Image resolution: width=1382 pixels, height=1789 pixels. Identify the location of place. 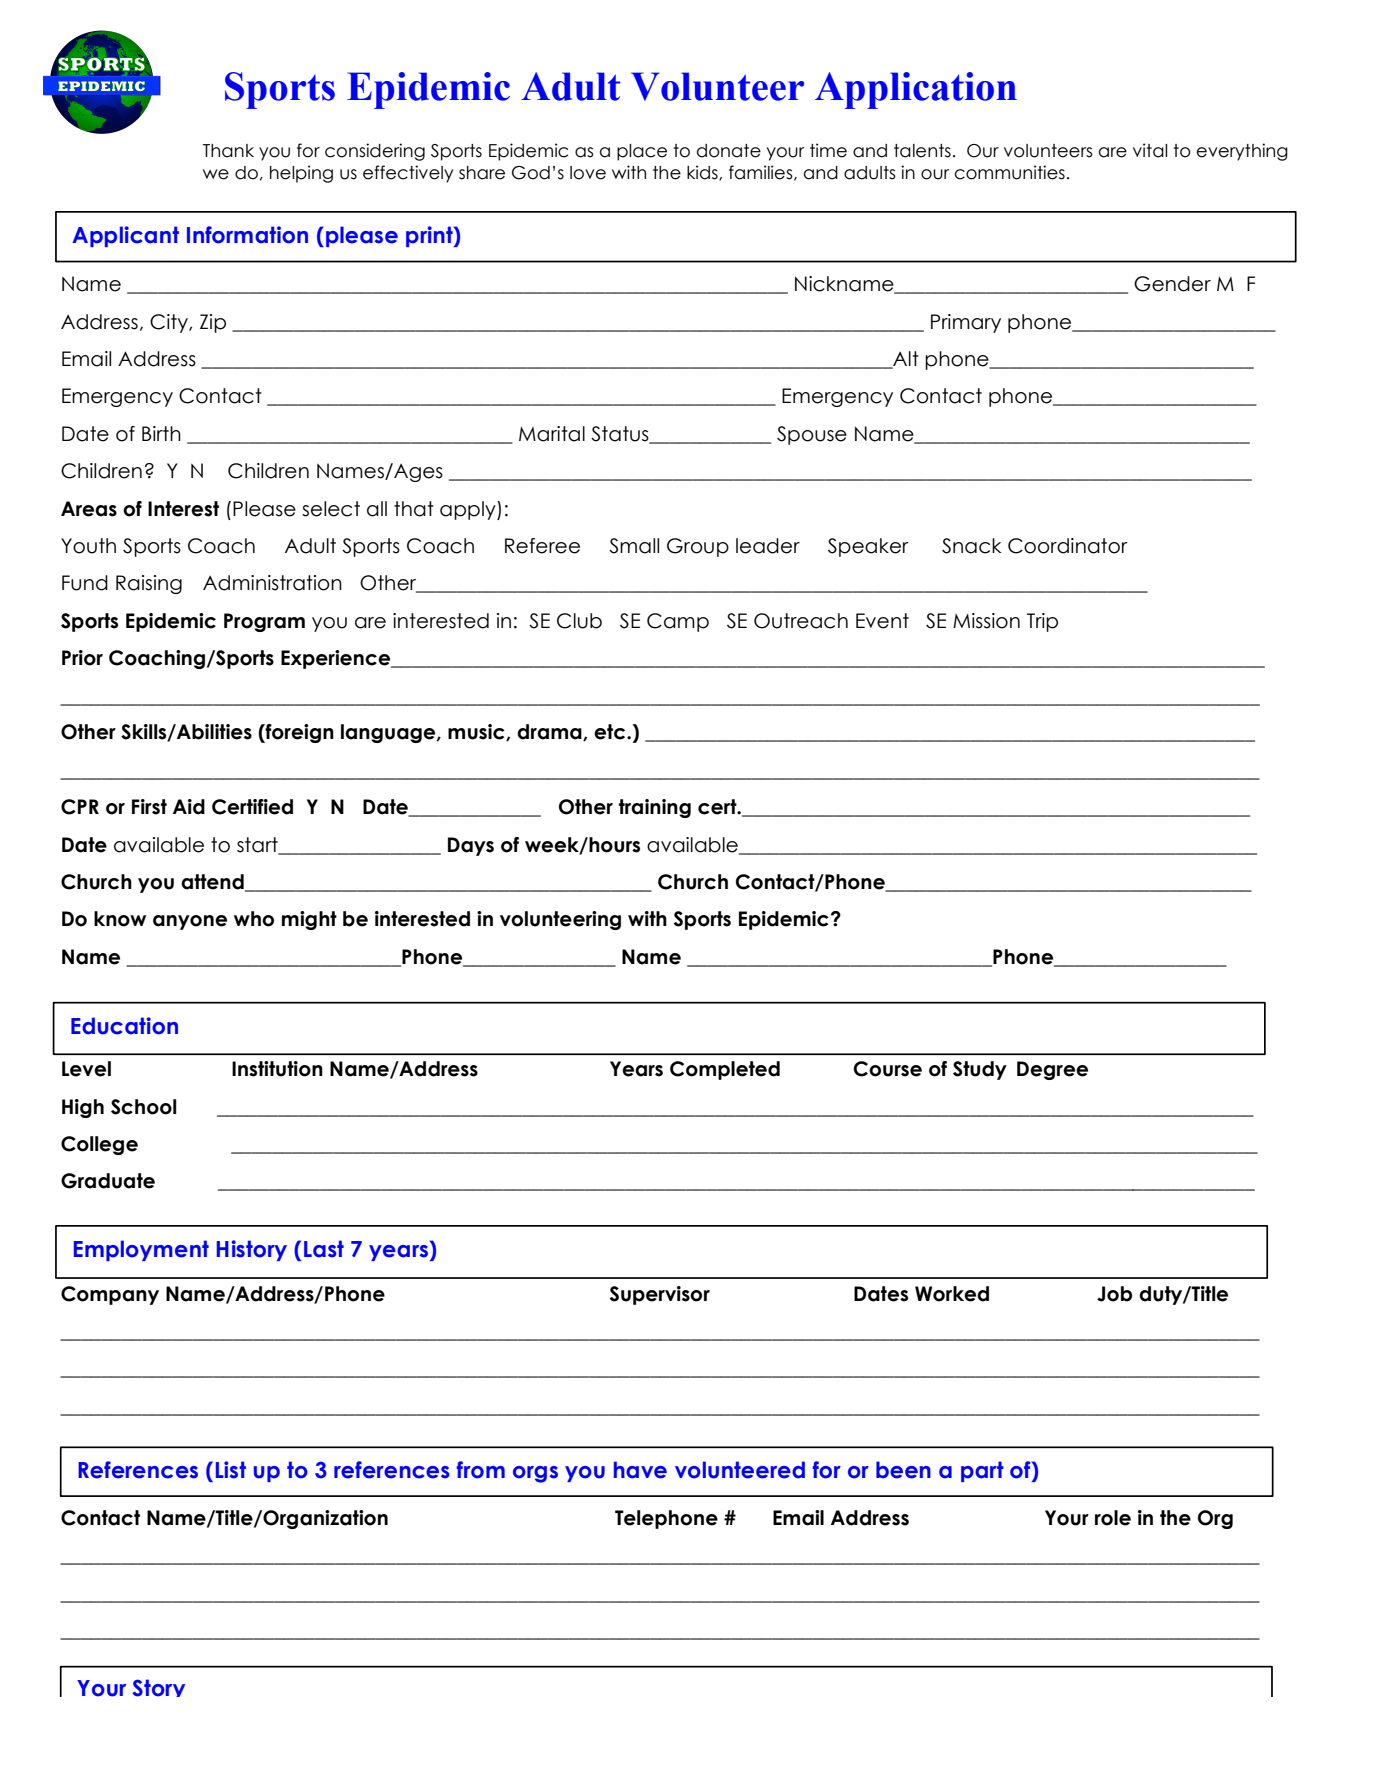
(642, 152).
